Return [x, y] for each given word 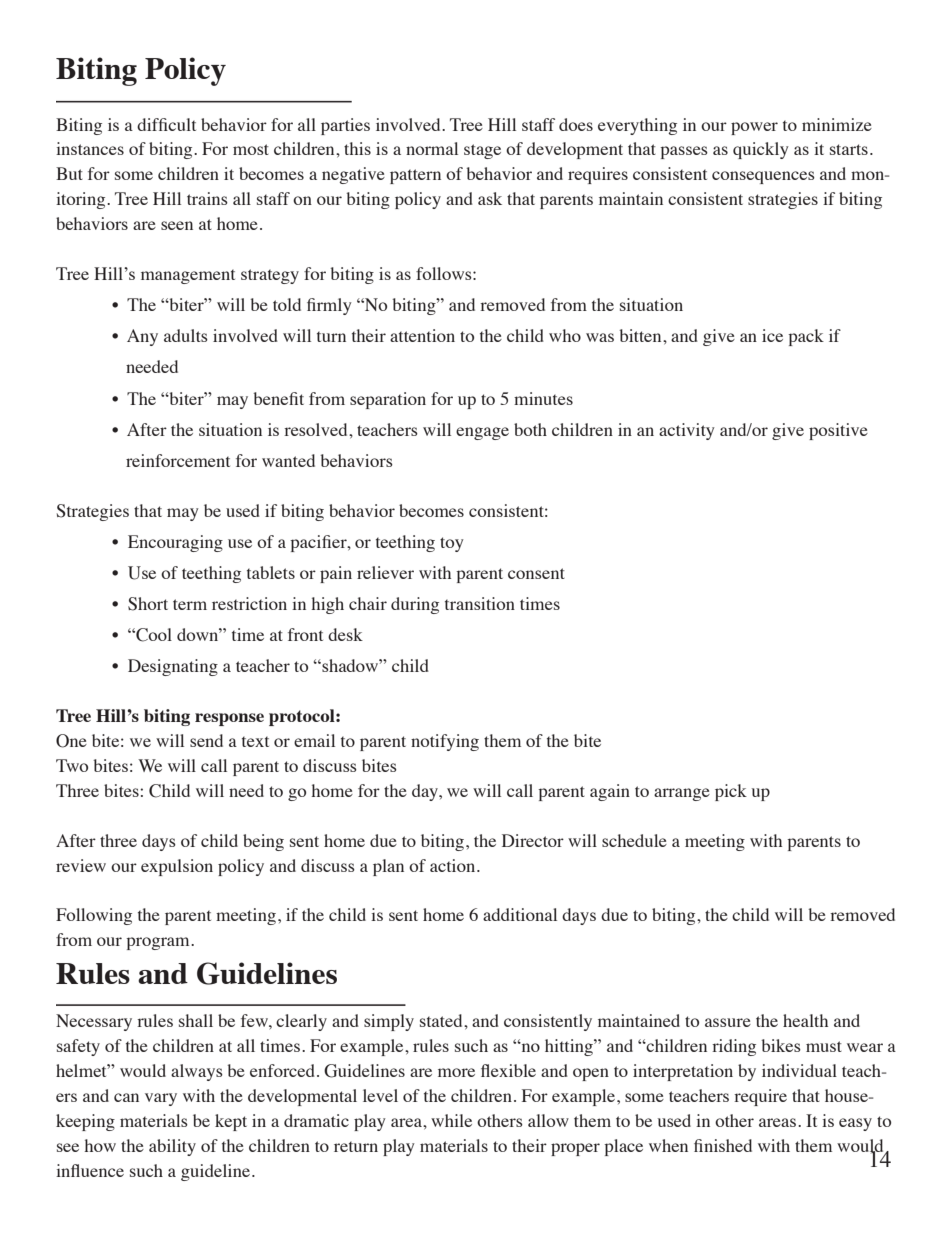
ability [172, 1147]
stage [482, 151]
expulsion [177, 867]
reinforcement [178, 460]
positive [838, 431]
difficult [166, 124]
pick [731, 792]
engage [482, 433]
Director [533, 840]
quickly [761, 150]
